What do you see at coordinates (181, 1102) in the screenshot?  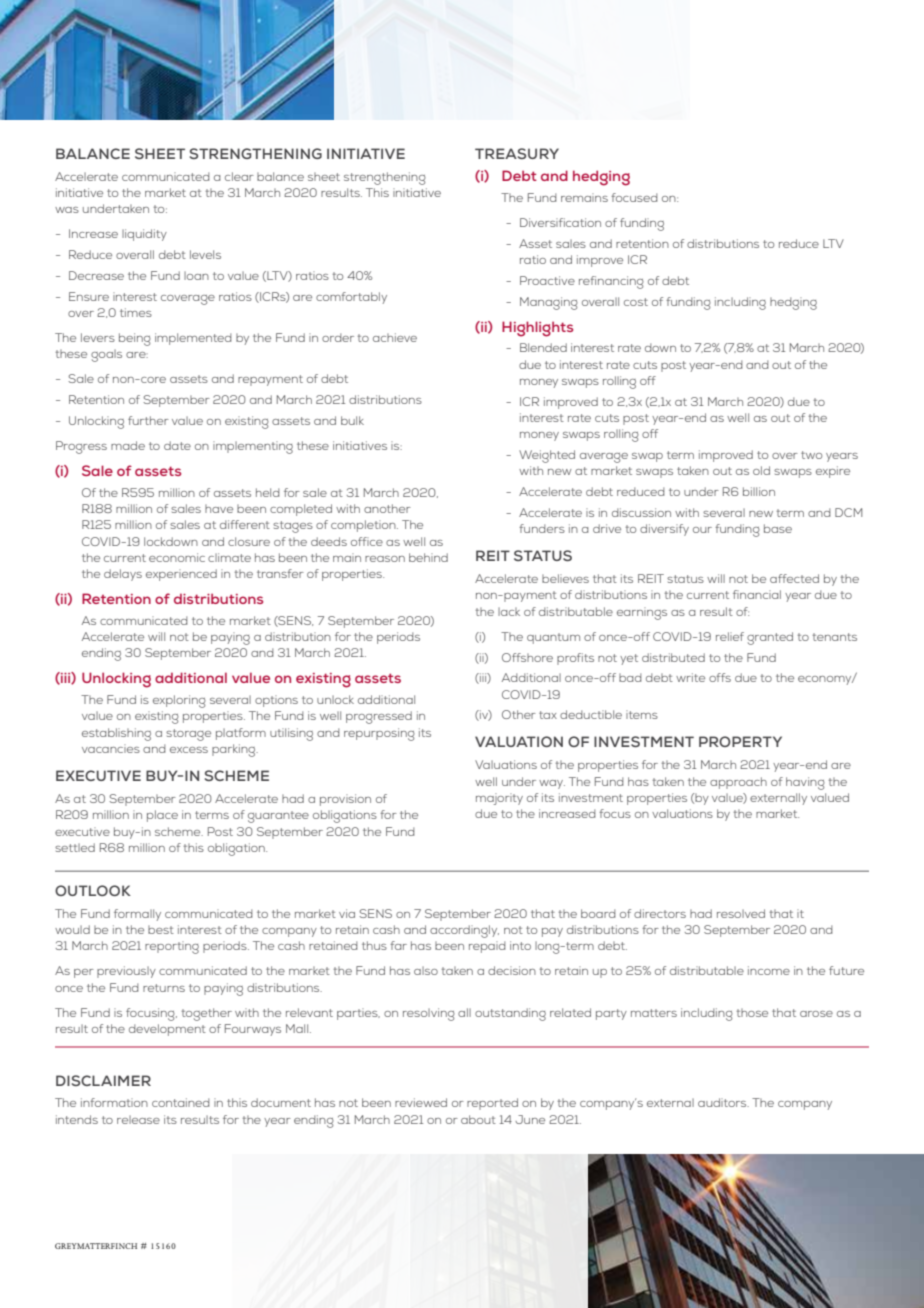 I see `contained` at bounding box center [181, 1102].
